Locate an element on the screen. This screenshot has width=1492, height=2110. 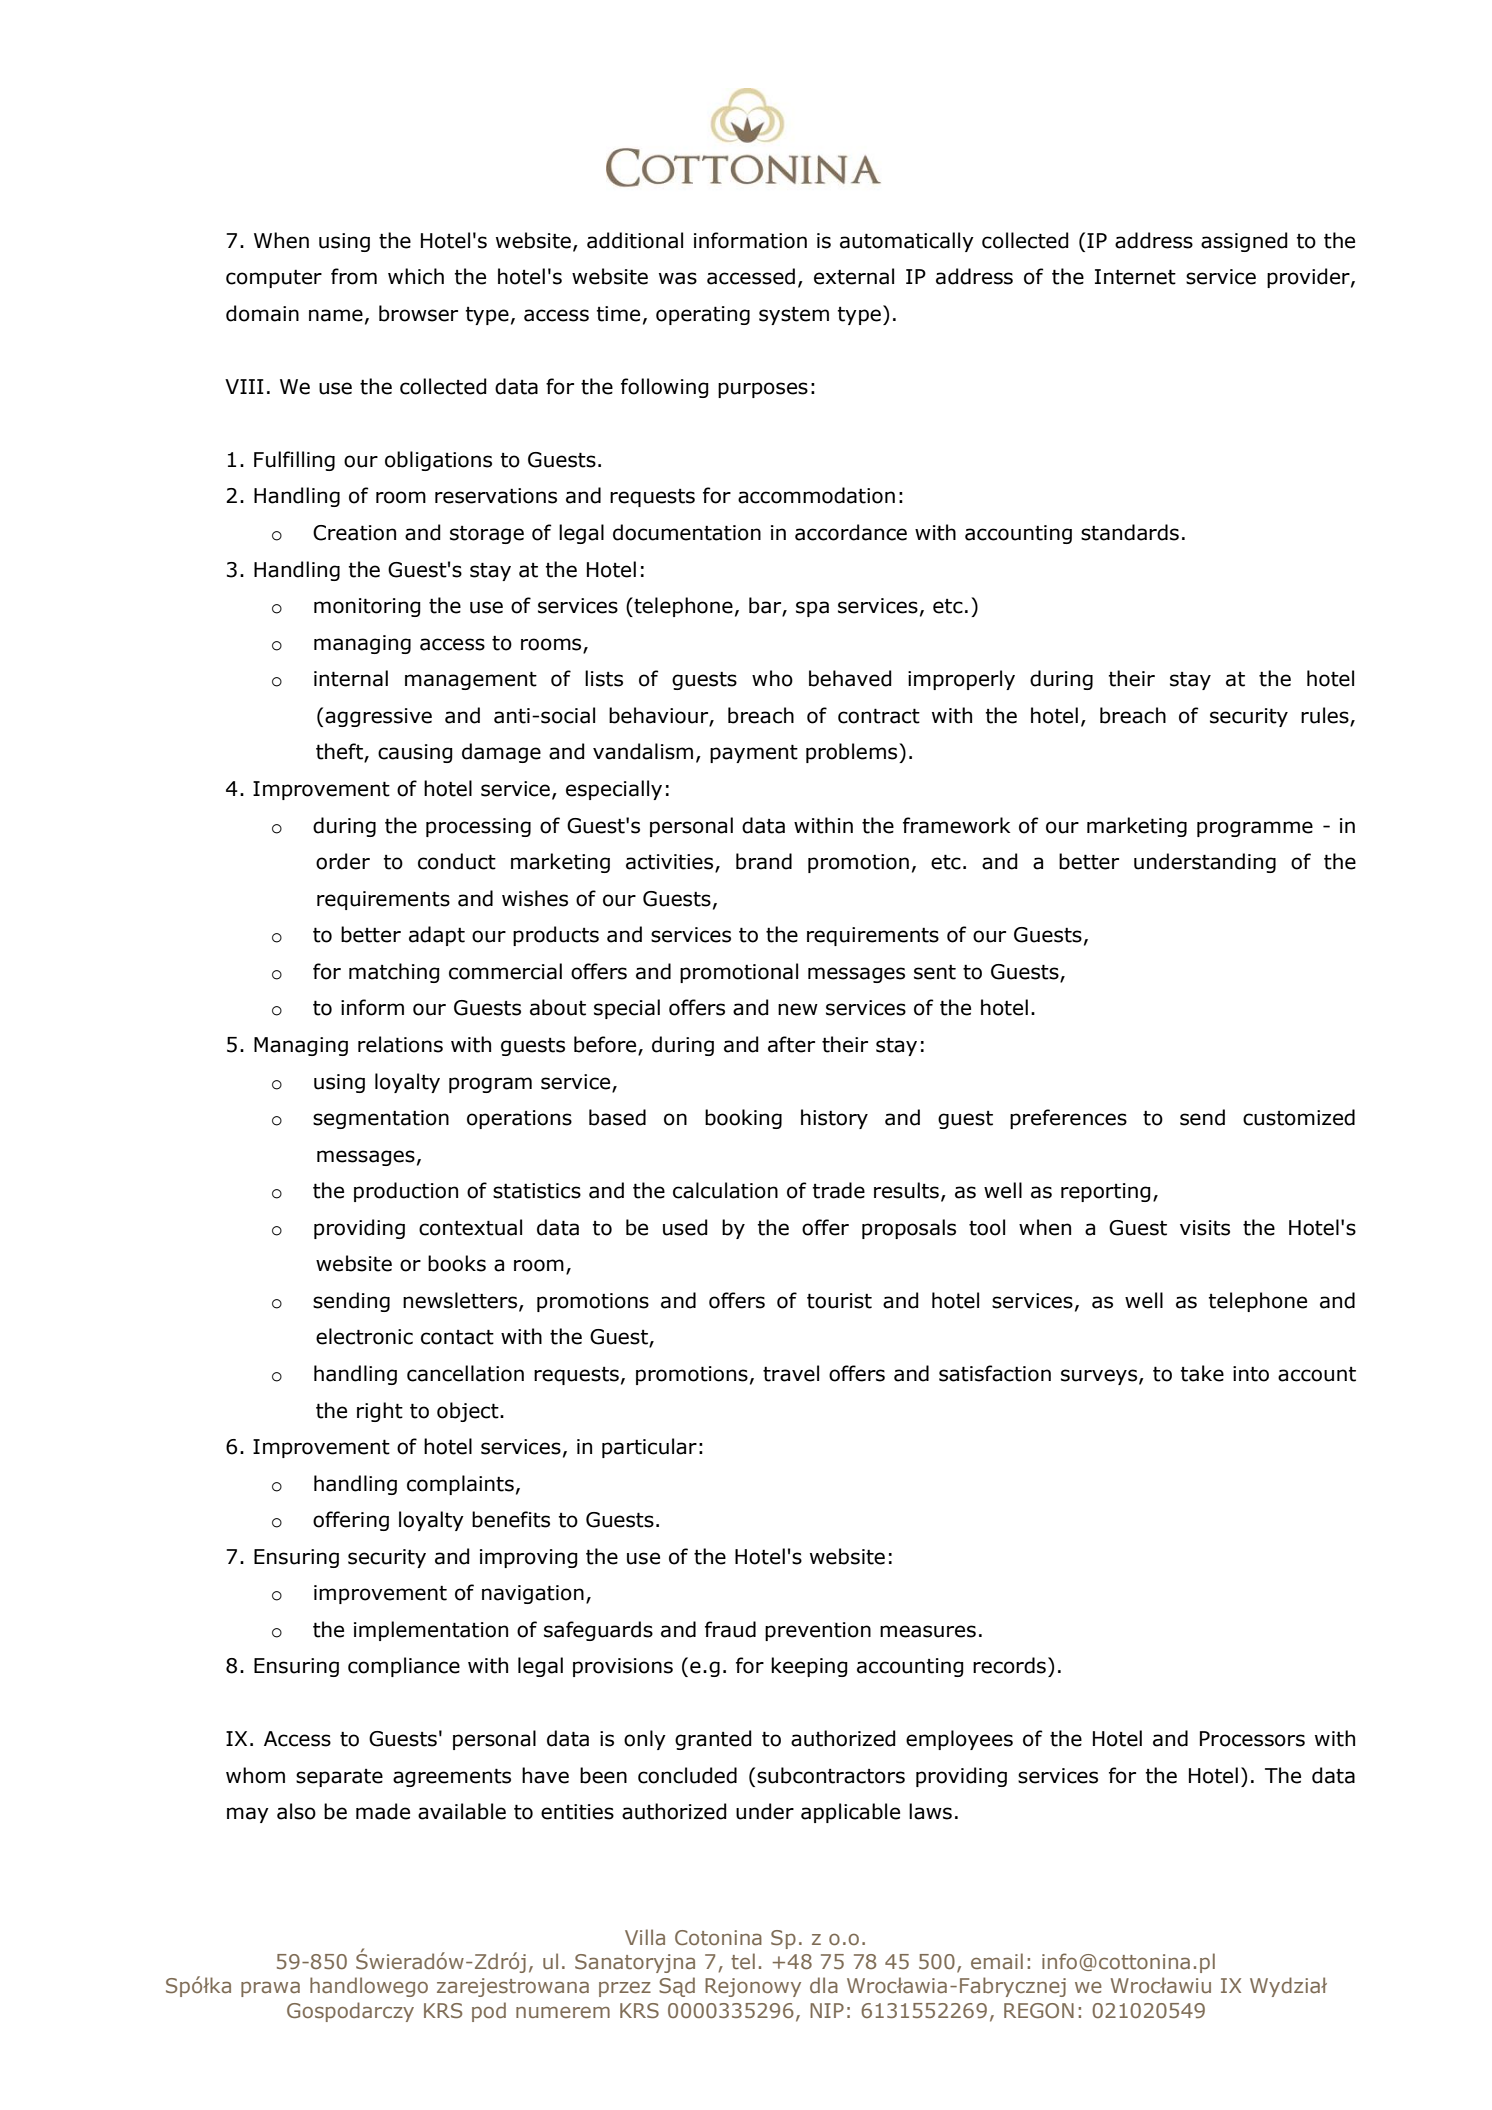
prawa is located at coordinates (270, 1989).
